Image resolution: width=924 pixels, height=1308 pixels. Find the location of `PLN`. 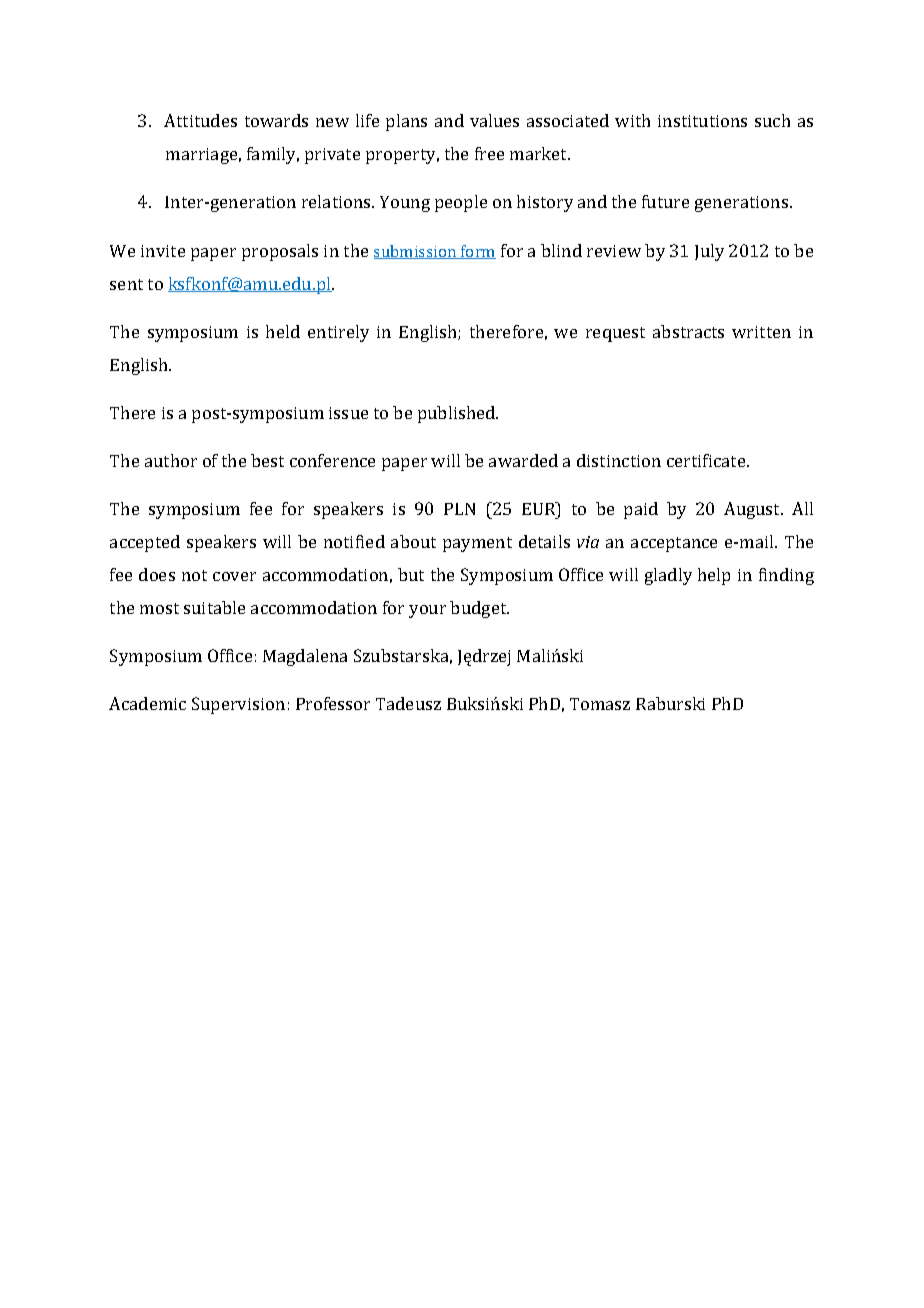

PLN is located at coordinates (459, 509).
